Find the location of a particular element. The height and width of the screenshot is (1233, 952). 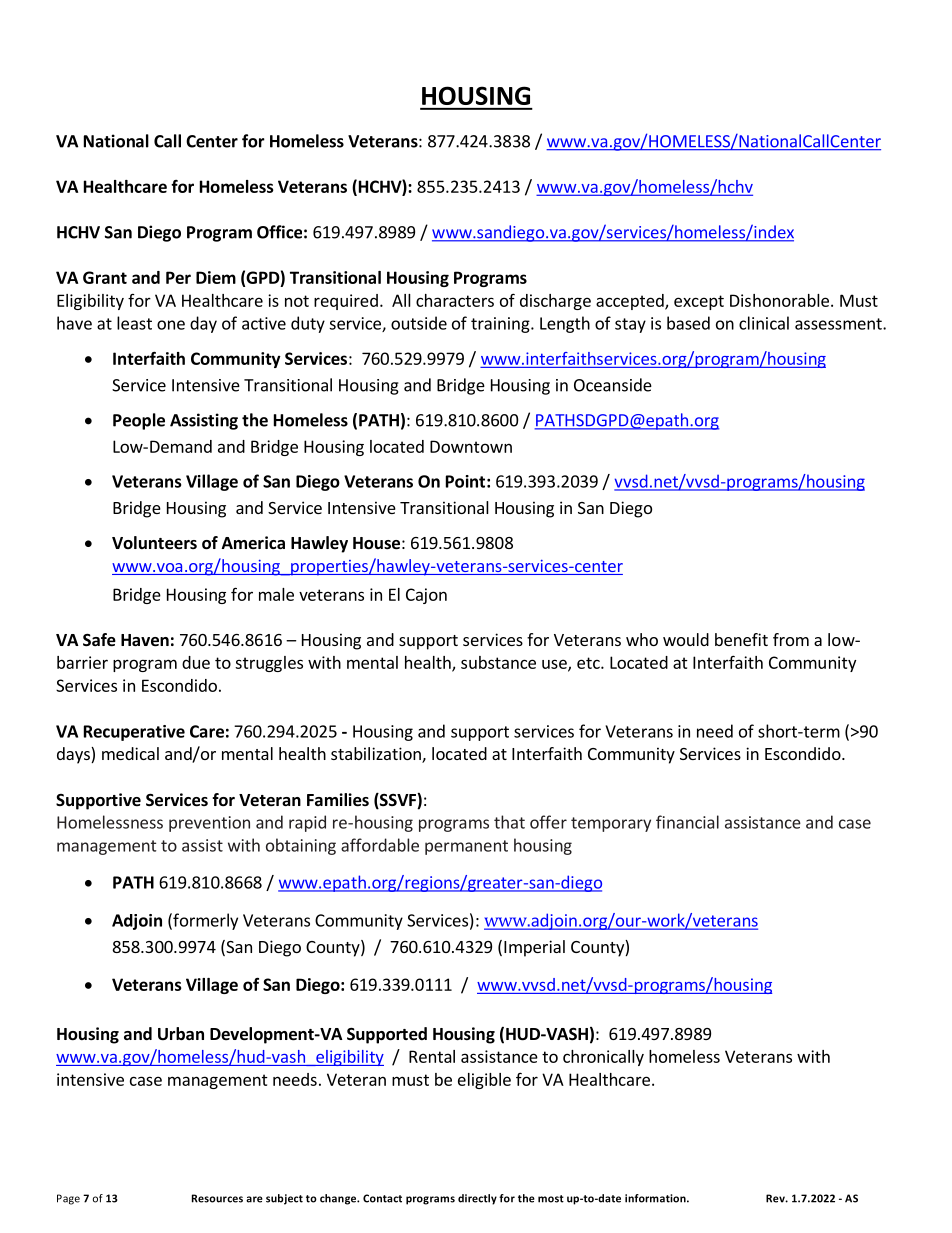

most is located at coordinates (551, 1199).
